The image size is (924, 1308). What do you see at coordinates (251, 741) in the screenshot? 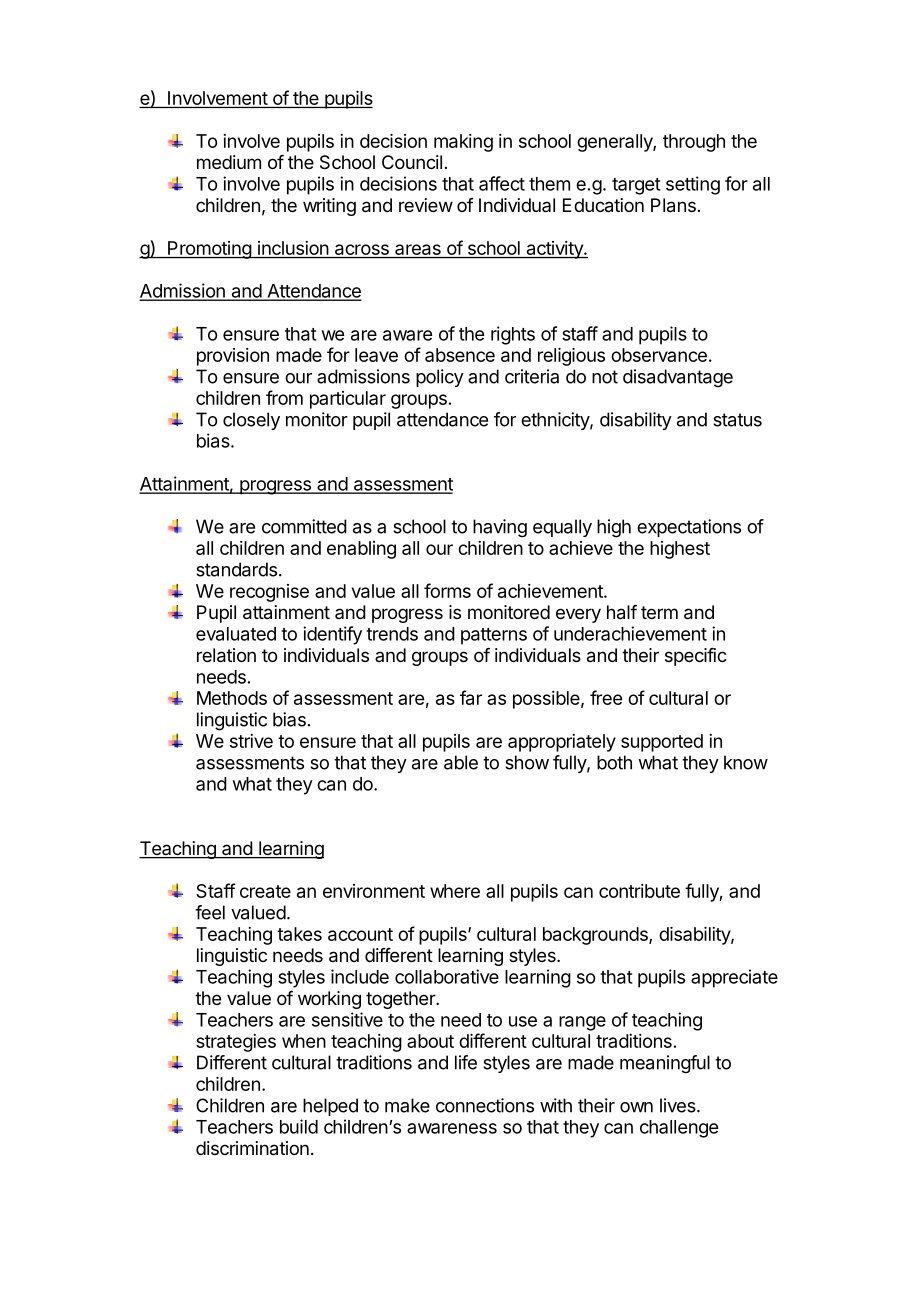
I see `strive` at bounding box center [251, 741].
